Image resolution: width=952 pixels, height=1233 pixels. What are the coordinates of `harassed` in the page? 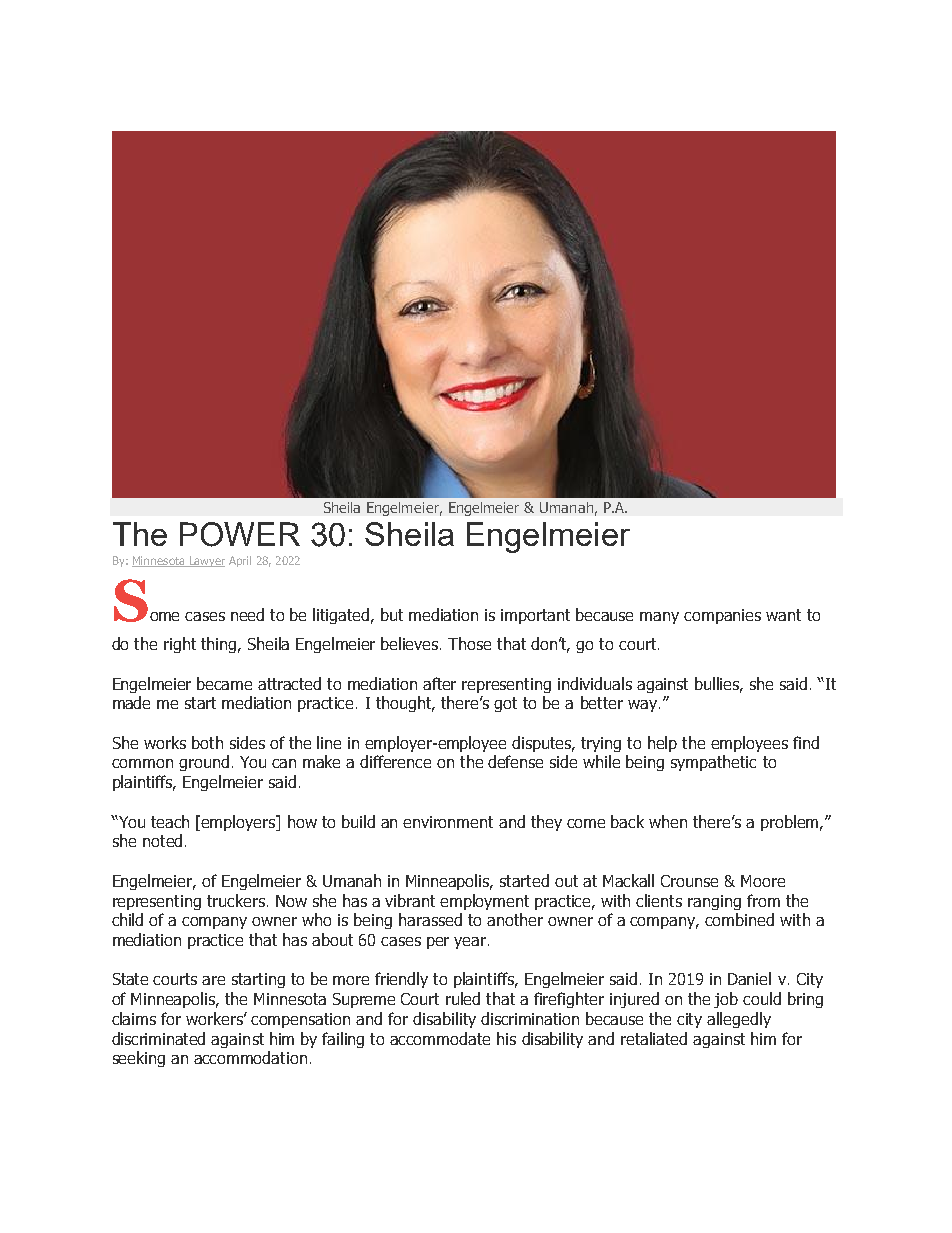 It's located at (430, 919).
